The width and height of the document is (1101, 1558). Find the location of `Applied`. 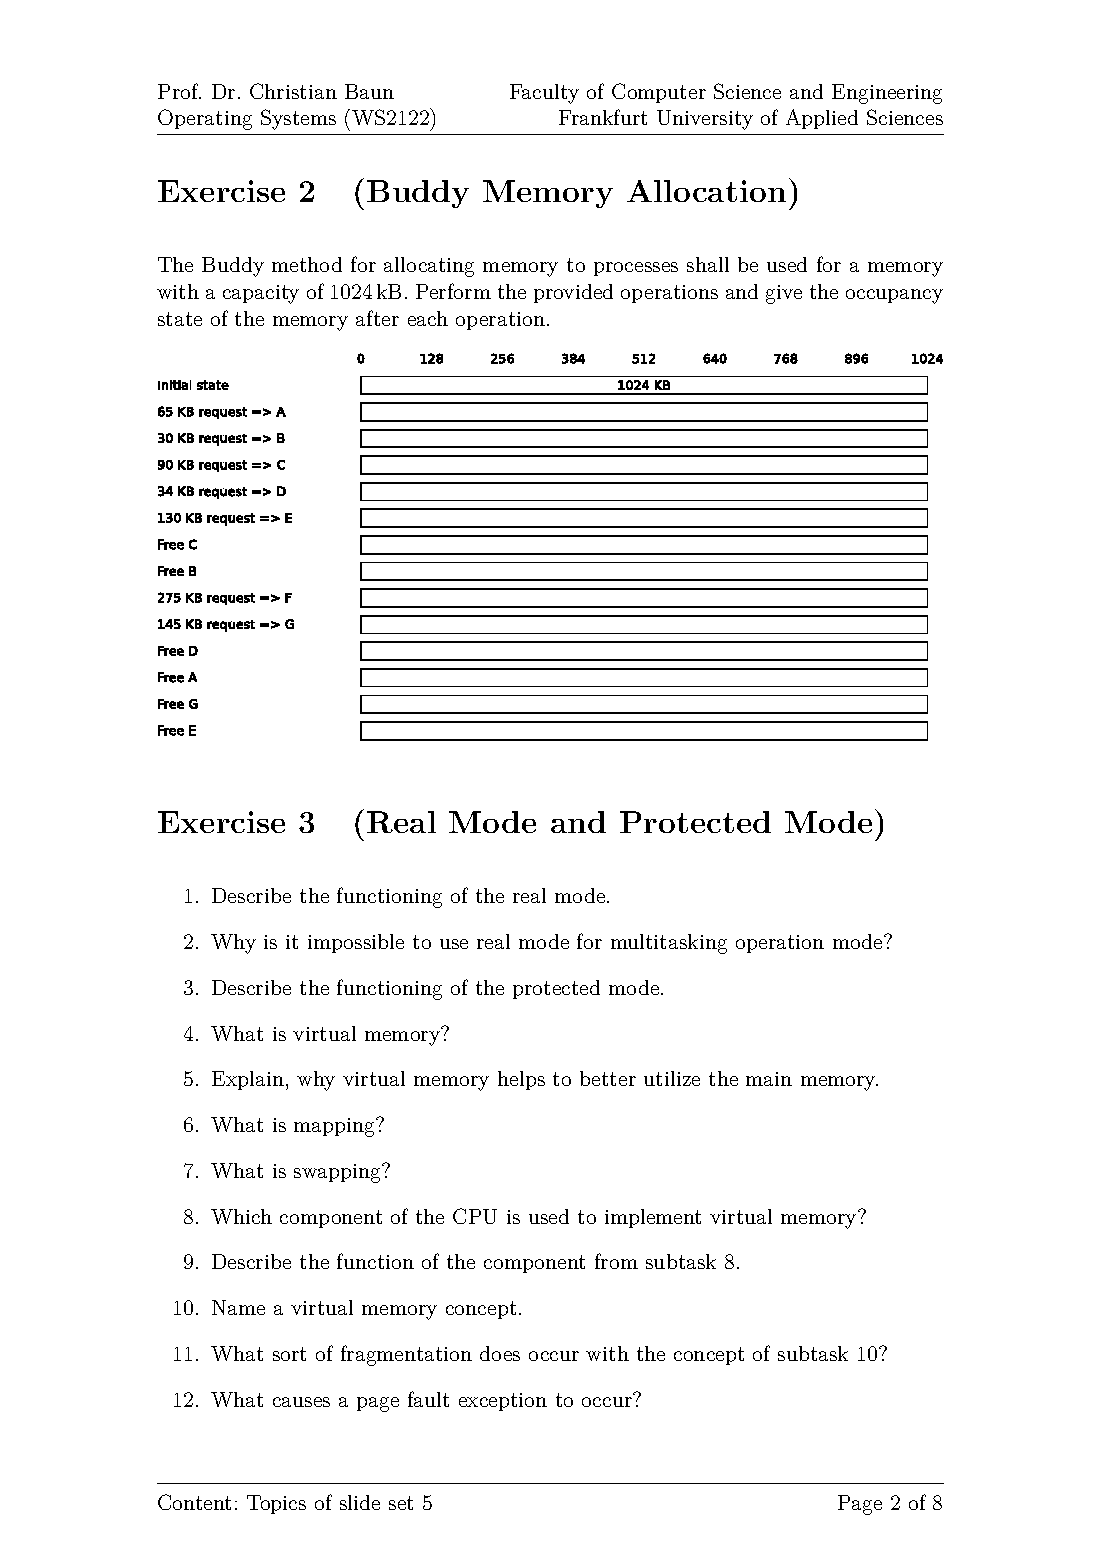

Applied is located at coordinates (822, 119).
